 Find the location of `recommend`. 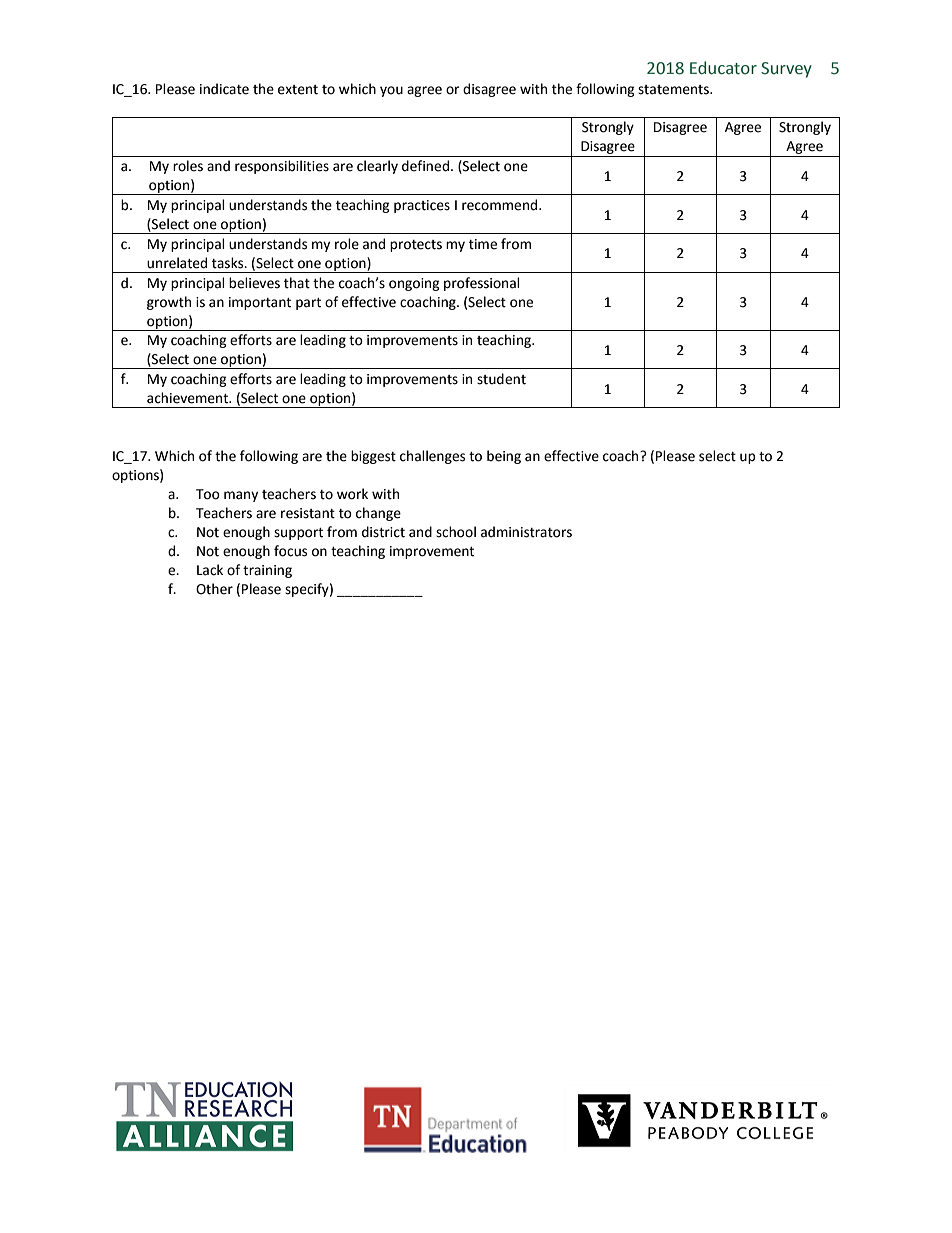

recommend is located at coordinates (501, 205).
